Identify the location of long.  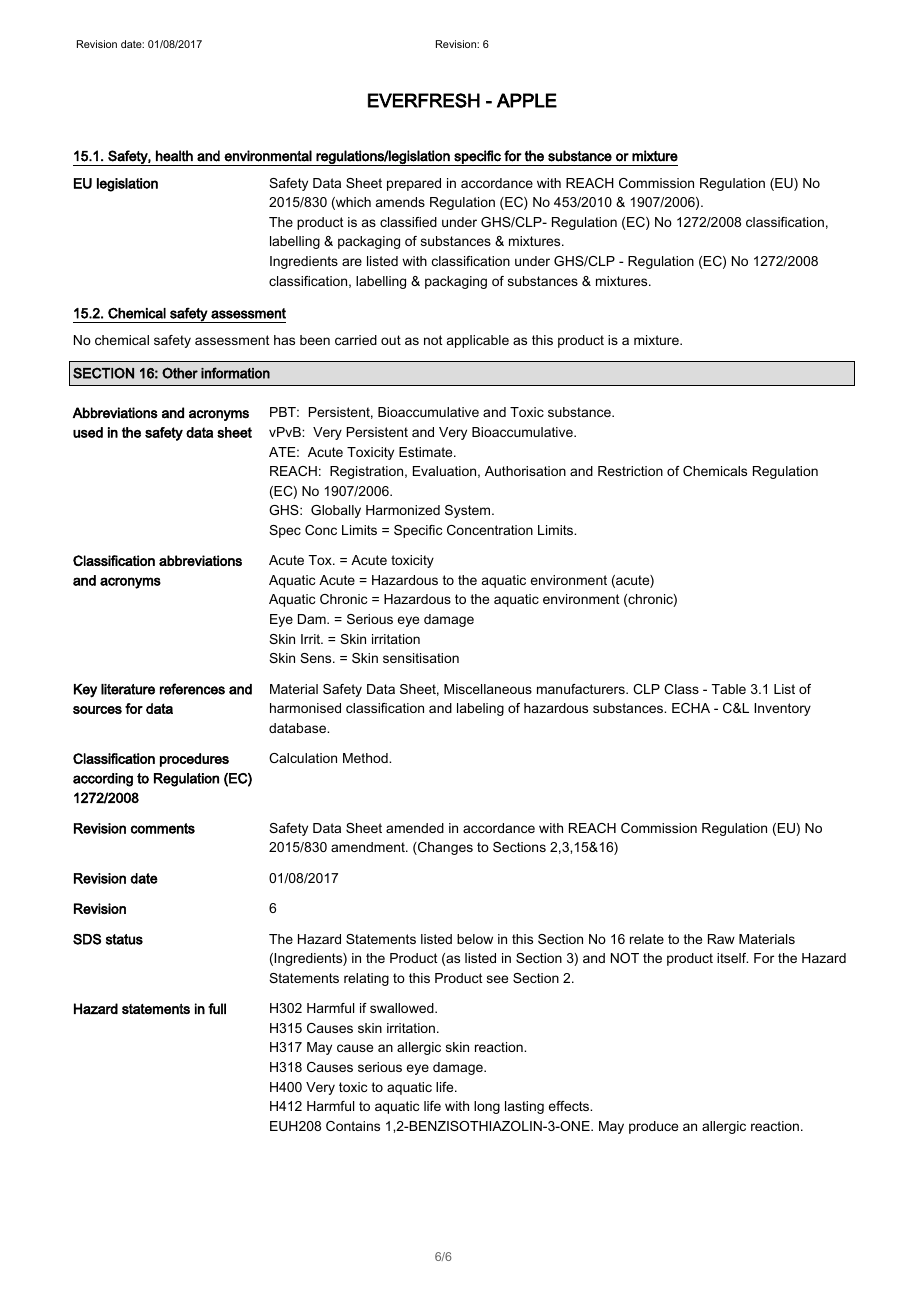
(487, 1107).
